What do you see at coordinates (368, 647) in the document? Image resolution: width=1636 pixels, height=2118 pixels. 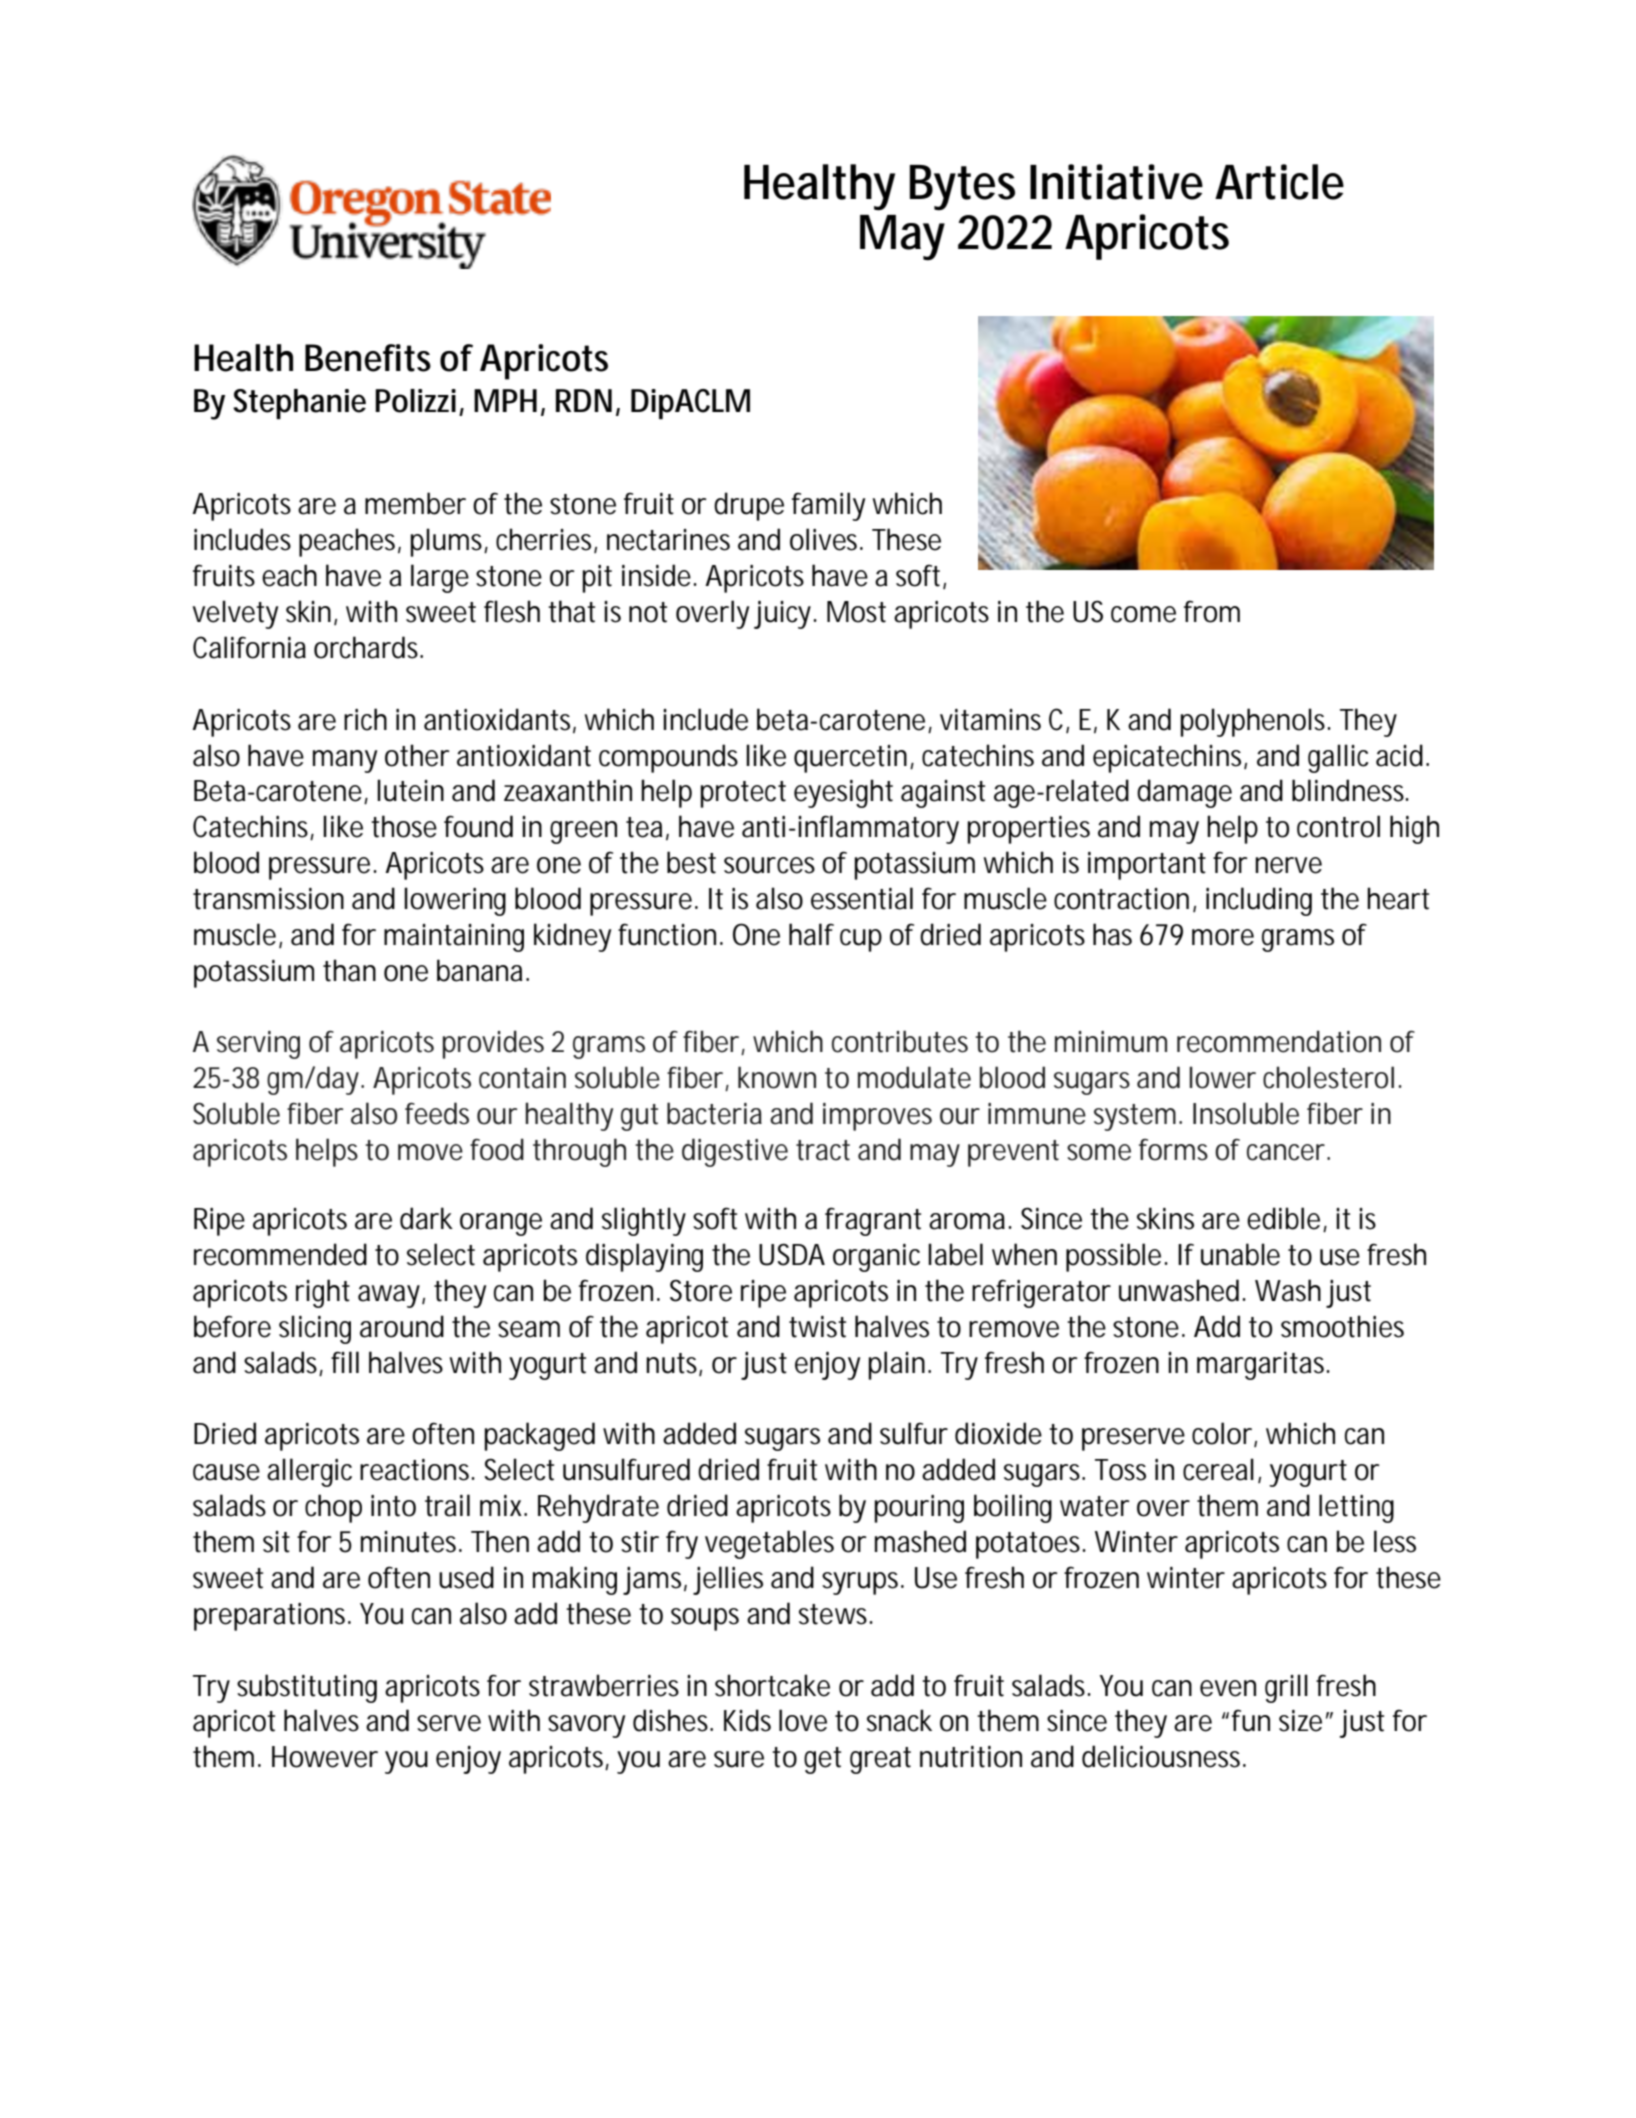 I see `orchards` at bounding box center [368, 647].
